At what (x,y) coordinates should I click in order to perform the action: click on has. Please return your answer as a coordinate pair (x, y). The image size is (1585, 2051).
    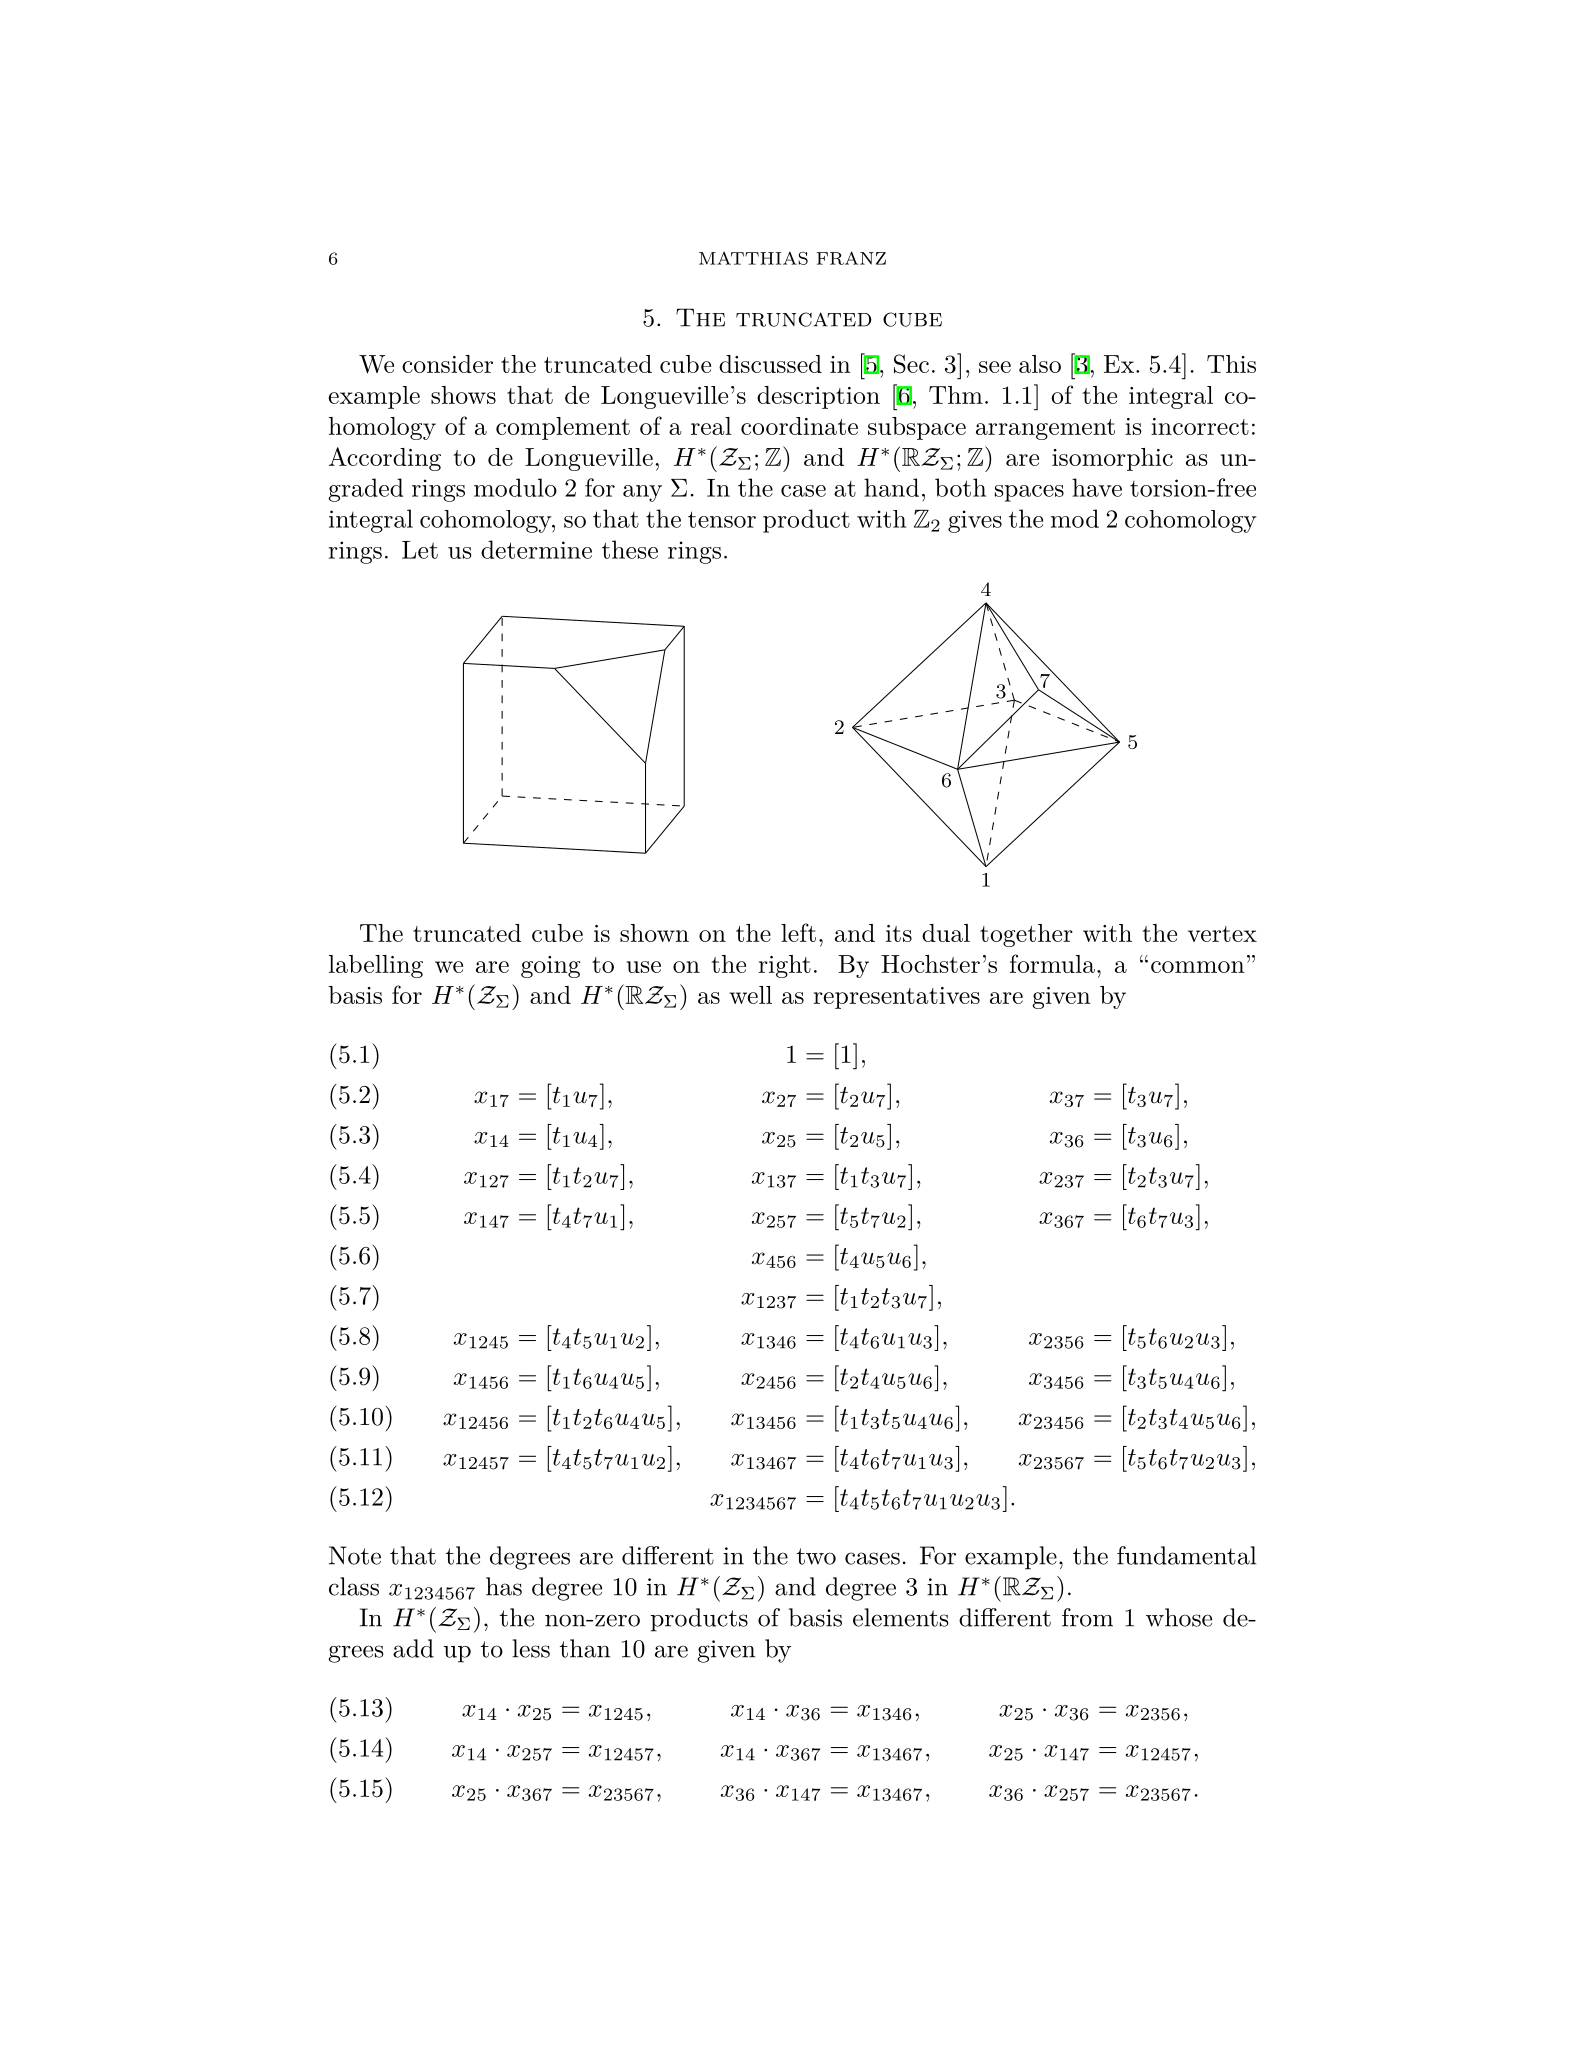
    Looking at the image, I should click on (504, 1586).
